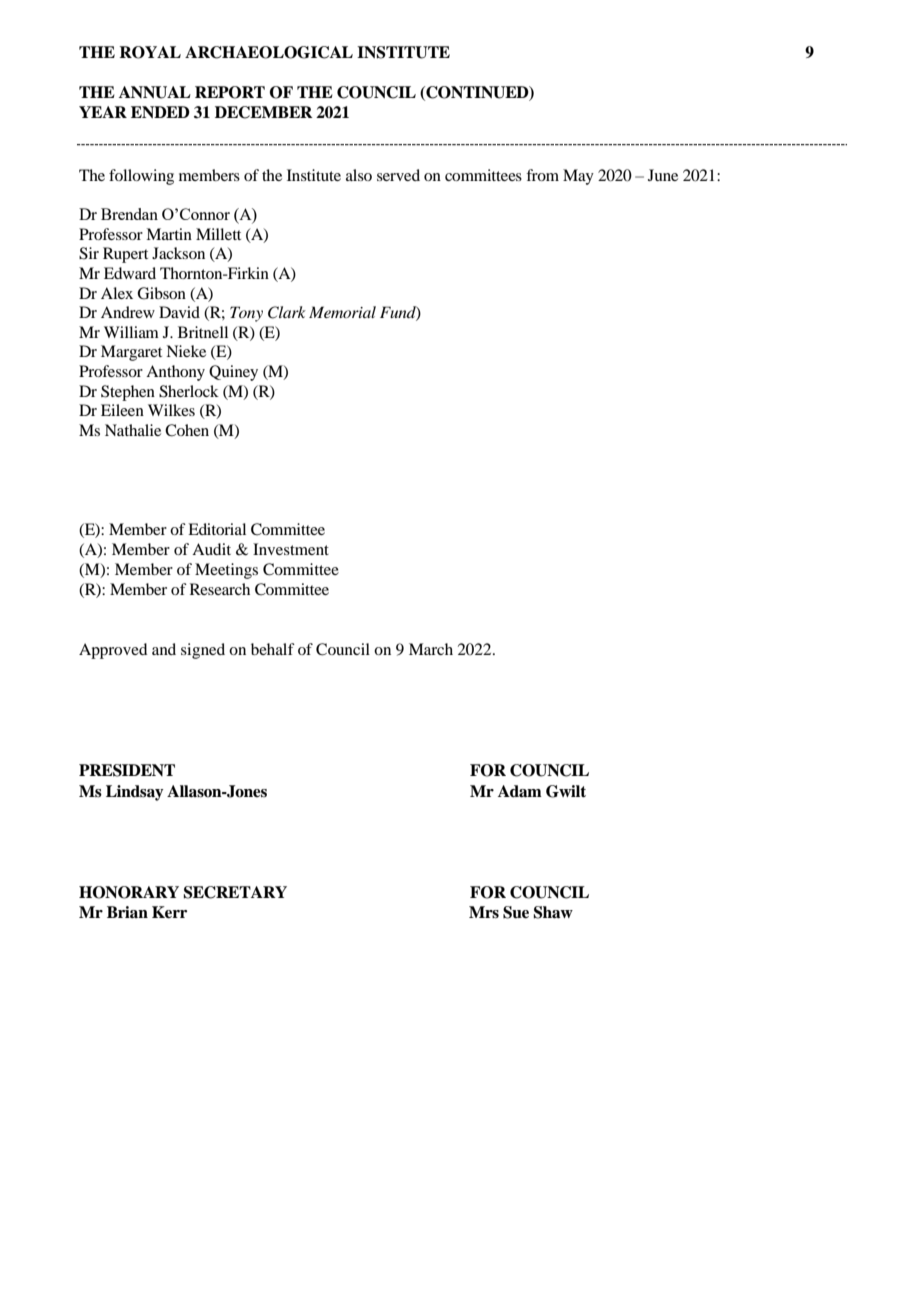 Image resolution: width=924 pixels, height=1307 pixels. Describe the element at coordinates (113, 651) in the screenshot. I see `Approved` at that location.
